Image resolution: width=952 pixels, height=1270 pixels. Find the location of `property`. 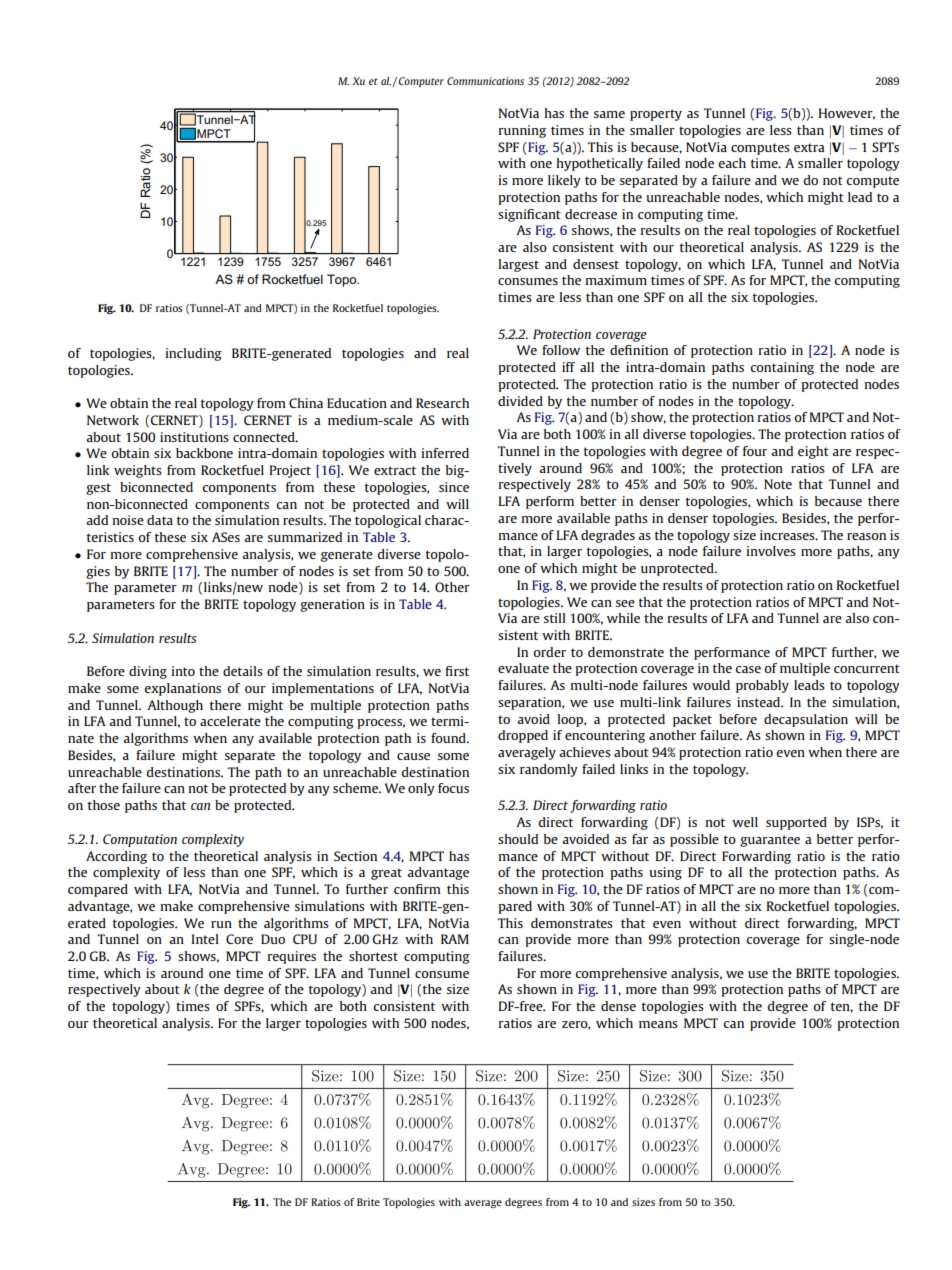

property is located at coordinates (656, 115).
